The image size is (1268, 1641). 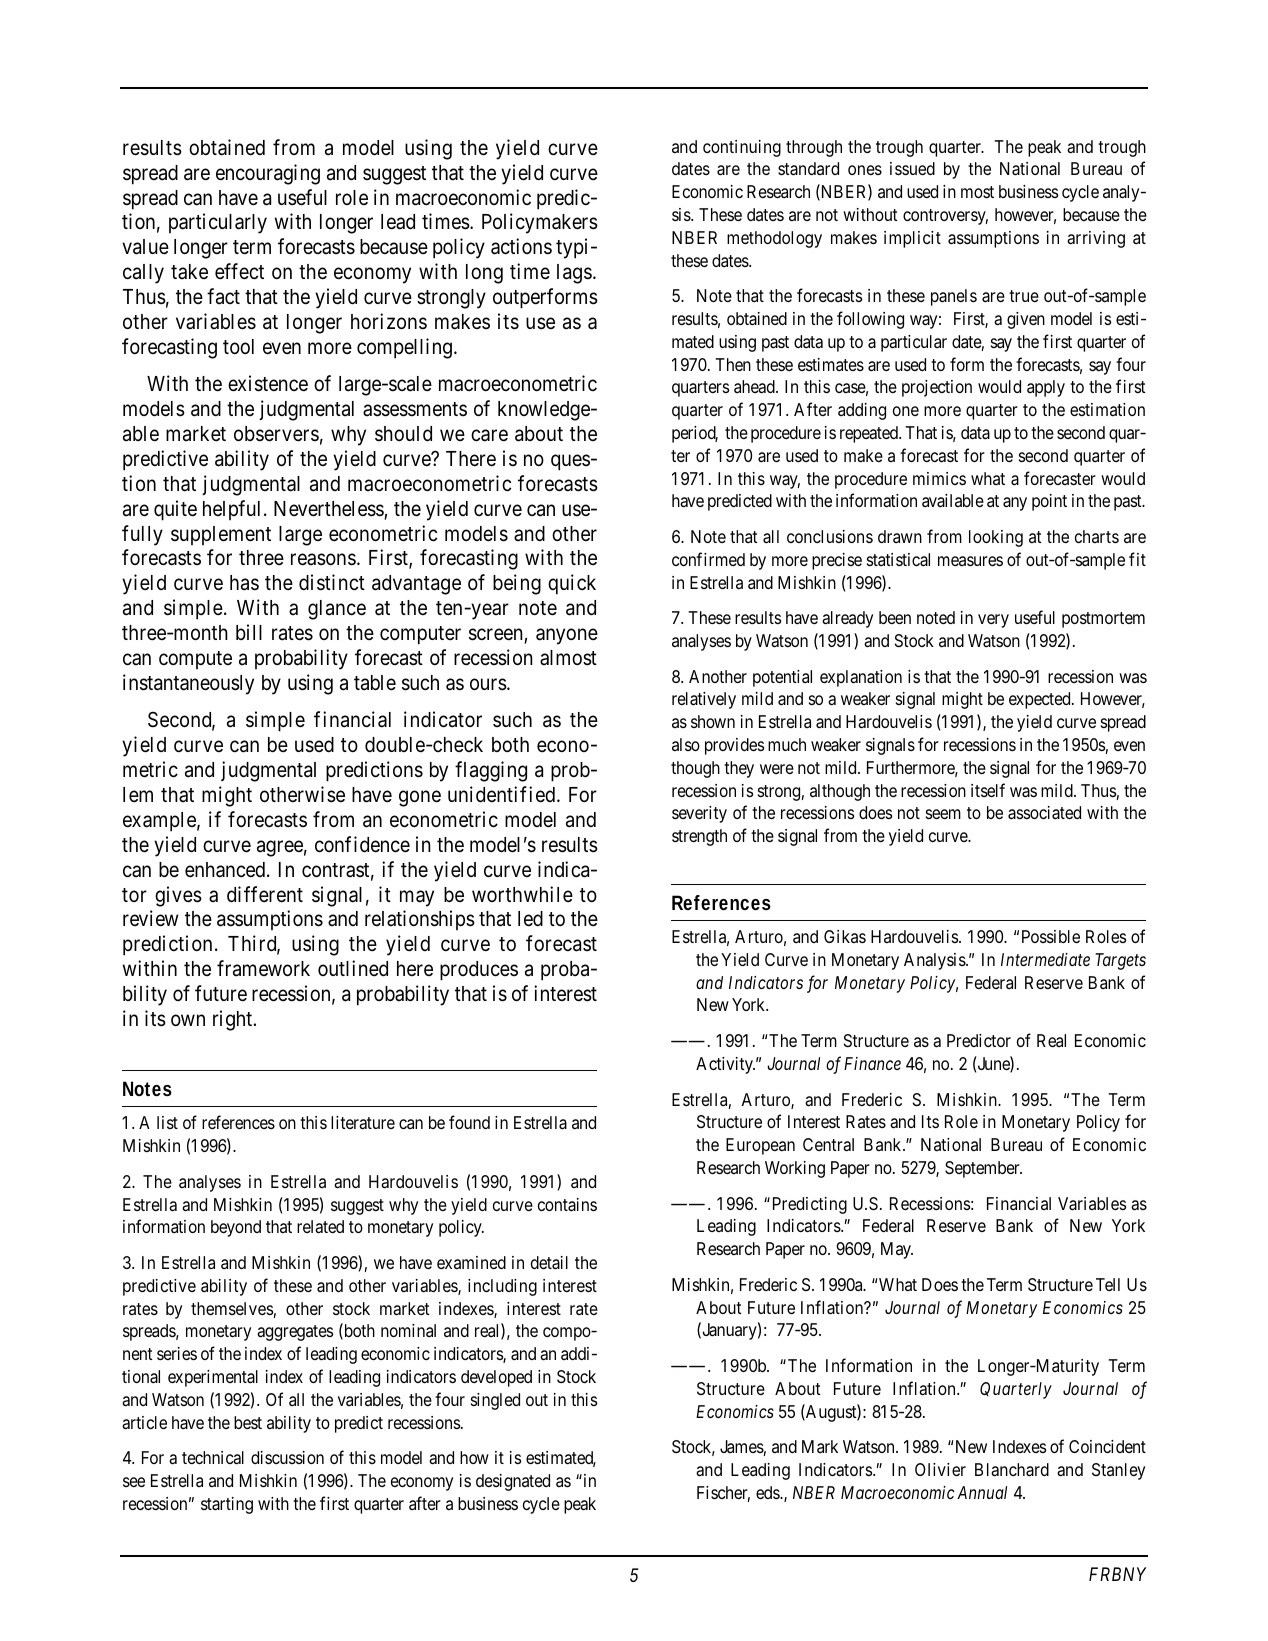 What do you see at coordinates (1096, 239) in the screenshot?
I see `arriving` at bounding box center [1096, 239].
